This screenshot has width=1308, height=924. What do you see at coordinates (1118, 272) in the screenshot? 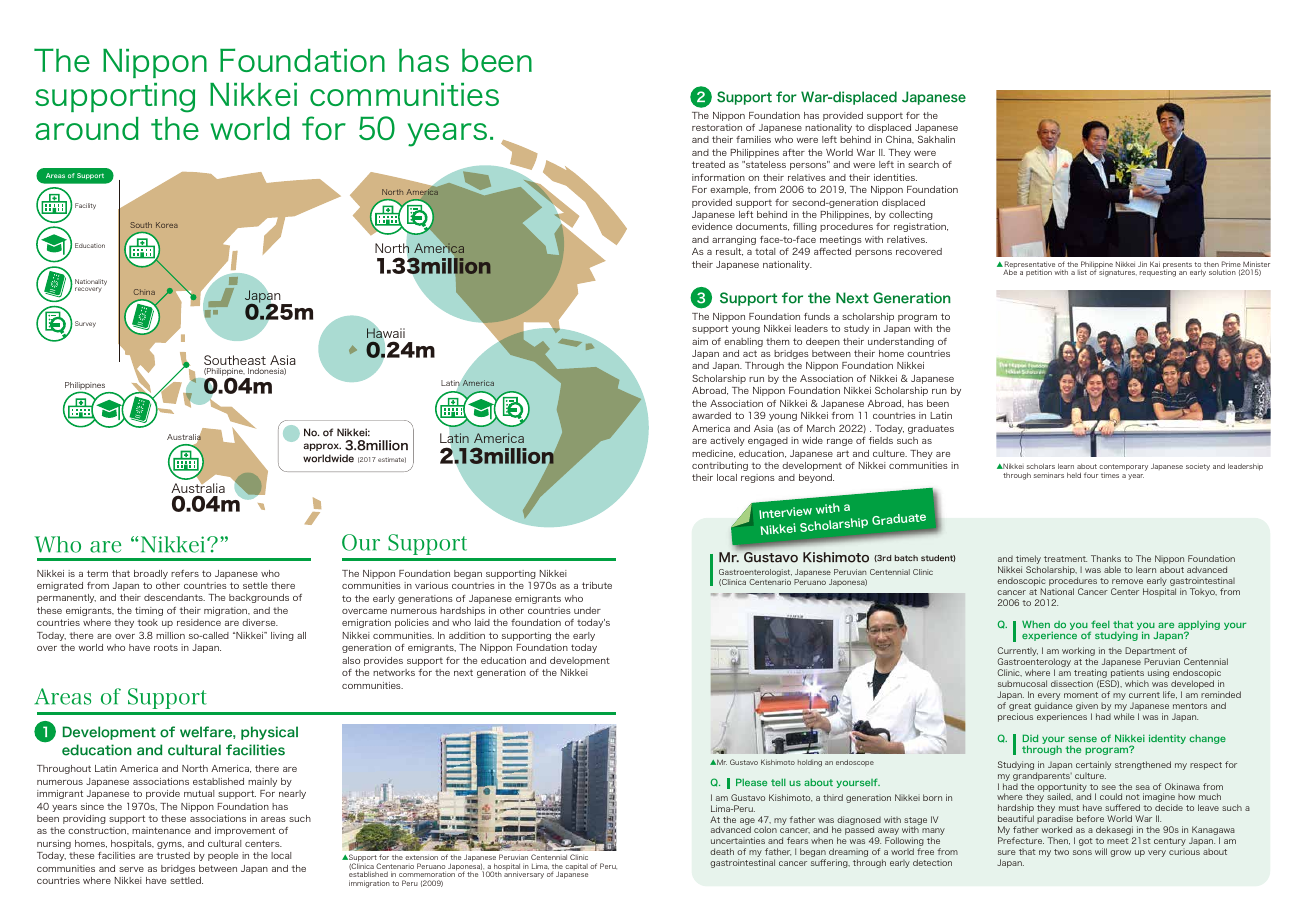
I see `signatures` at bounding box center [1118, 272].
